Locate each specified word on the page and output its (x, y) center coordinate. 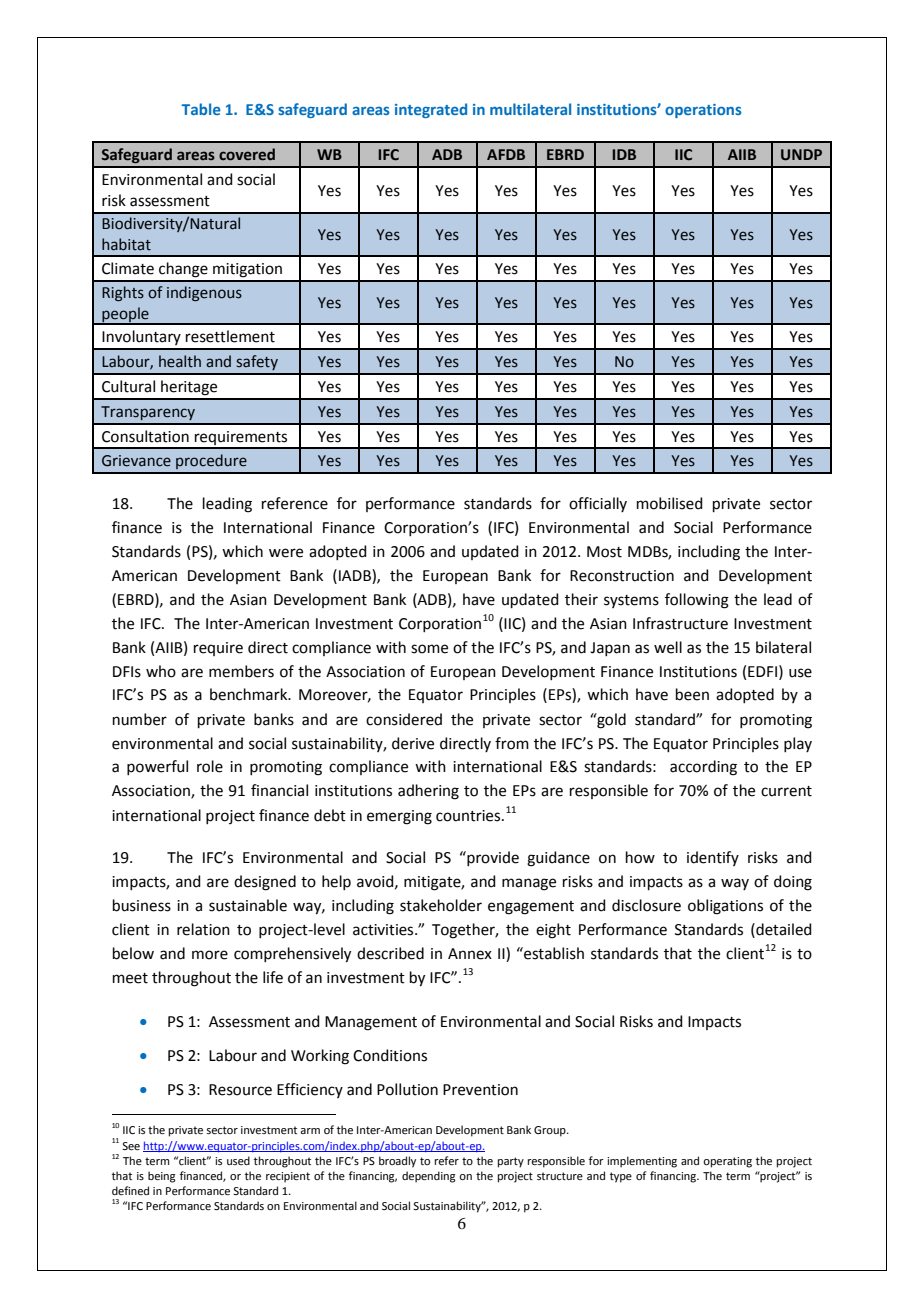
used (238, 1160)
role (210, 766)
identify (713, 858)
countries (469, 816)
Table (201, 109)
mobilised (670, 503)
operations (703, 111)
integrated (431, 110)
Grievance (136, 461)
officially (598, 504)
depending (429, 1177)
